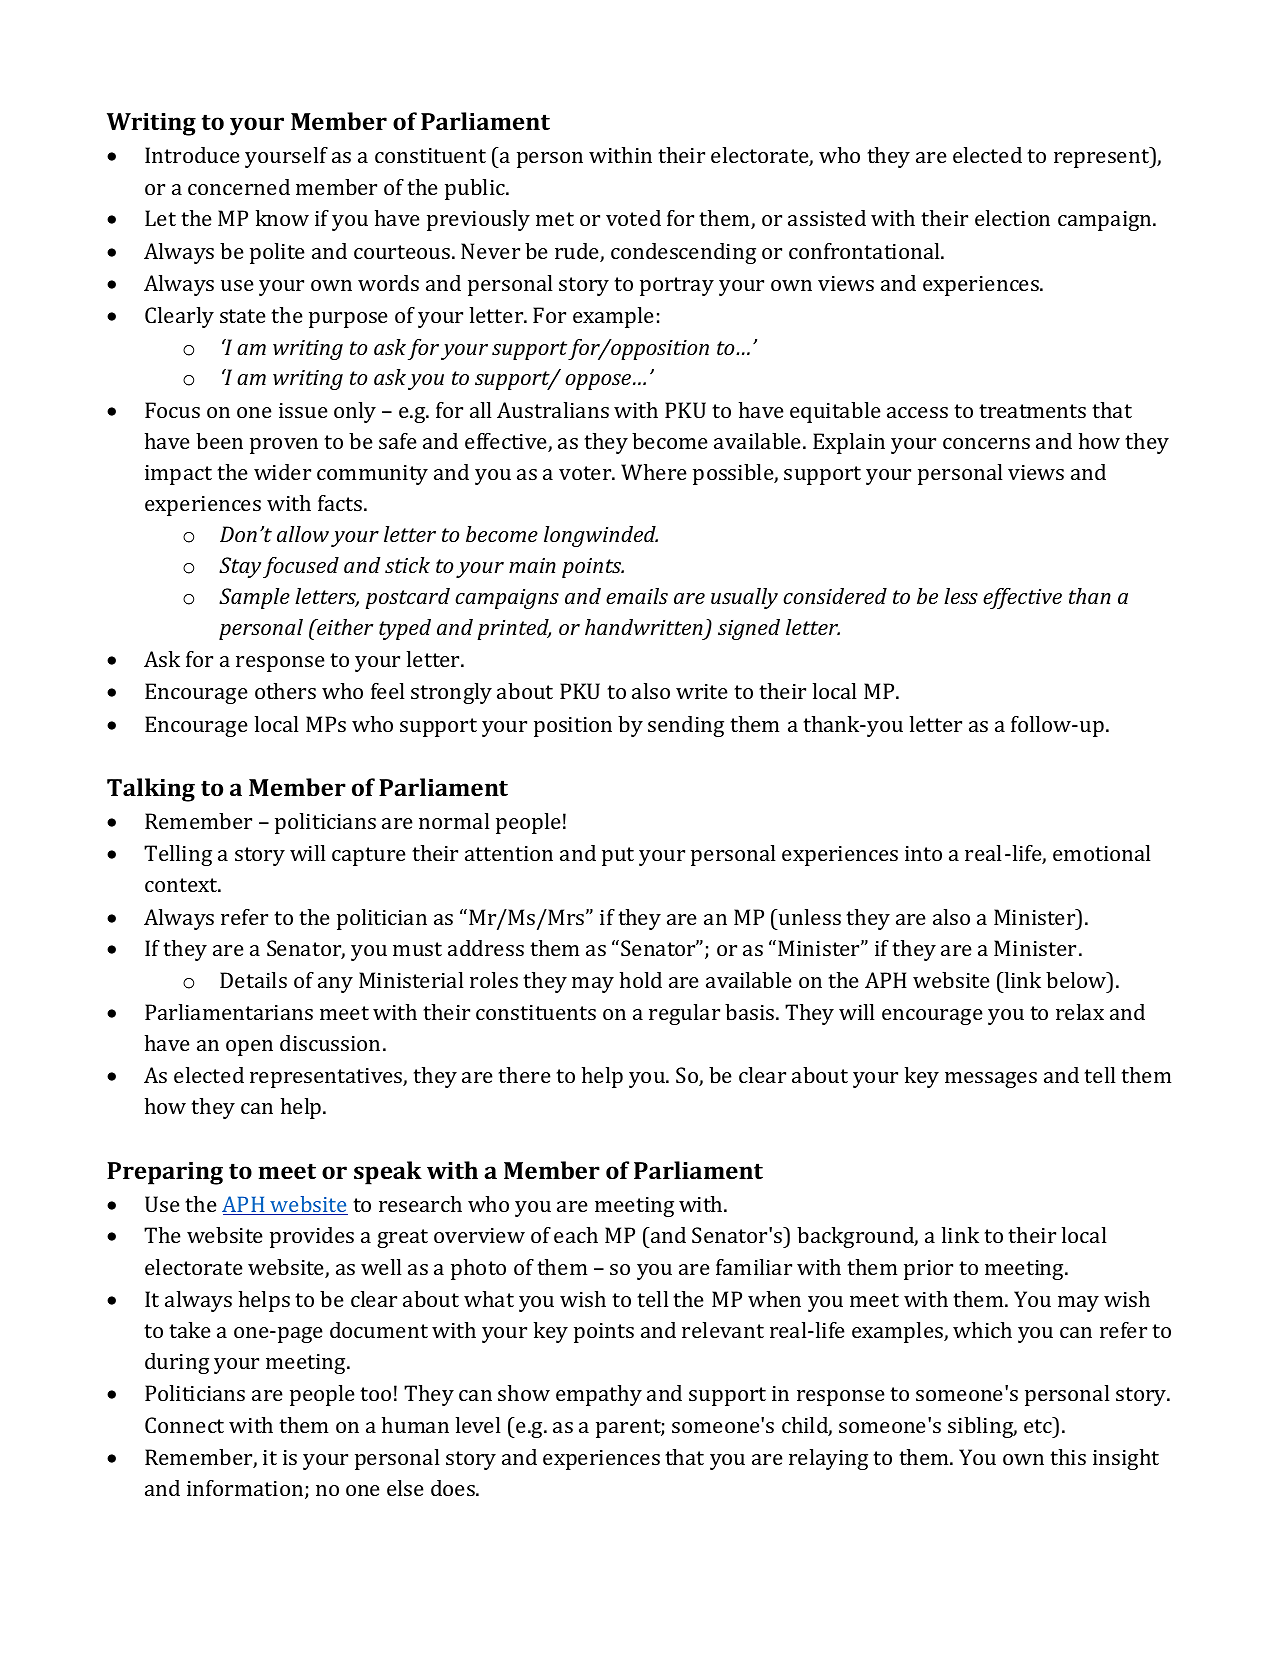 This document has width=1280, height=1656. I want to click on election, so click(1012, 218).
